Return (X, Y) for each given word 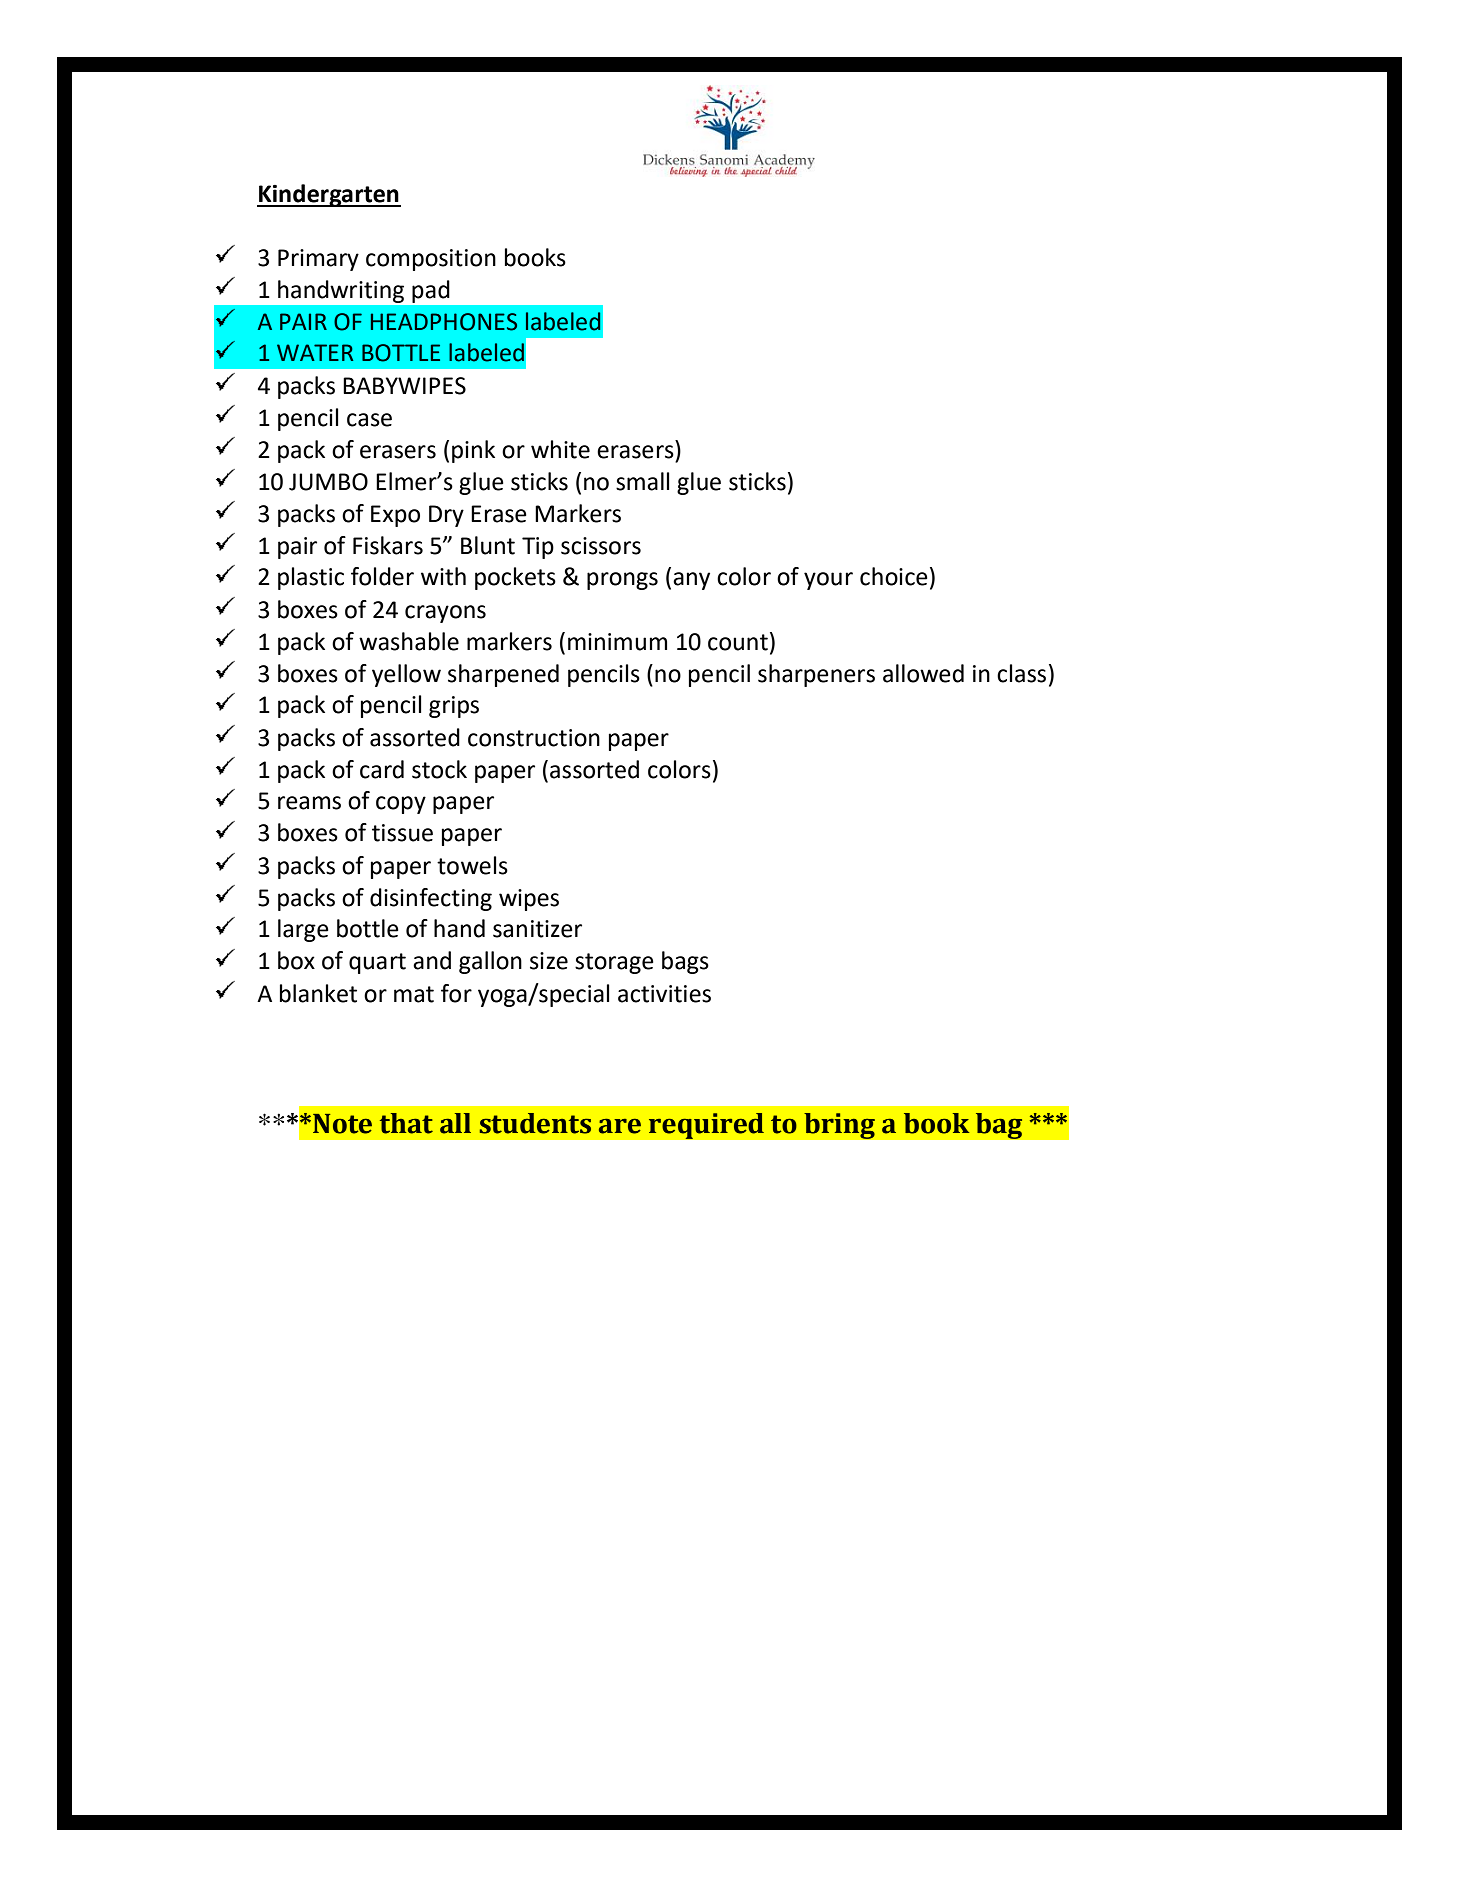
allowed (923, 673)
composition (431, 260)
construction (534, 738)
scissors (601, 546)
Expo (395, 516)
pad (430, 291)
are (620, 1126)
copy (401, 805)
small (642, 481)
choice (894, 576)
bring (839, 1125)
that (406, 1123)
